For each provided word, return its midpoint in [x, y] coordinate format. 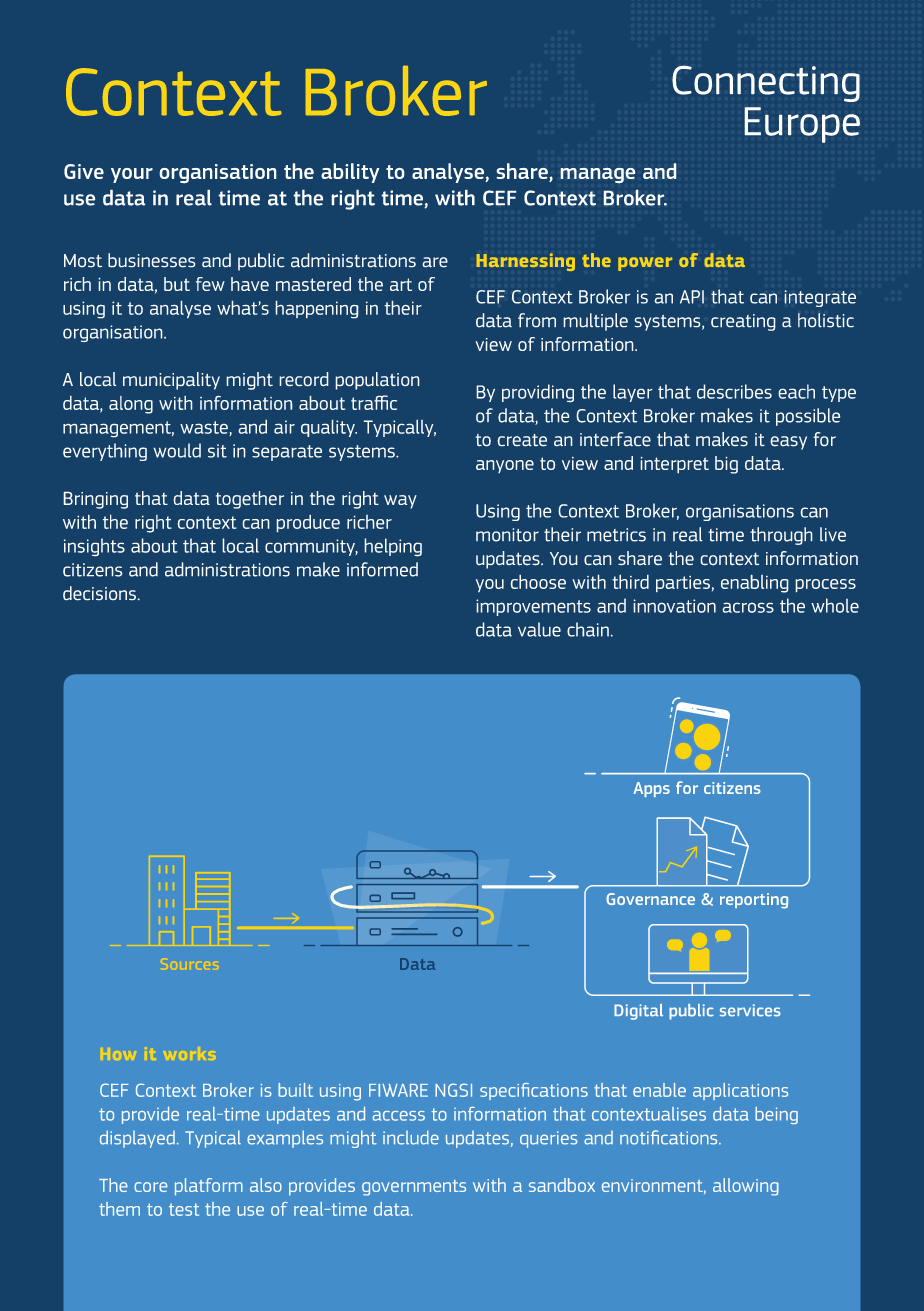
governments [414, 1188]
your [132, 175]
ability [350, 173]
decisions [99, 593]
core [151, 1187]
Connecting [766, 83]
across [748, 608]
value [539, 629]
